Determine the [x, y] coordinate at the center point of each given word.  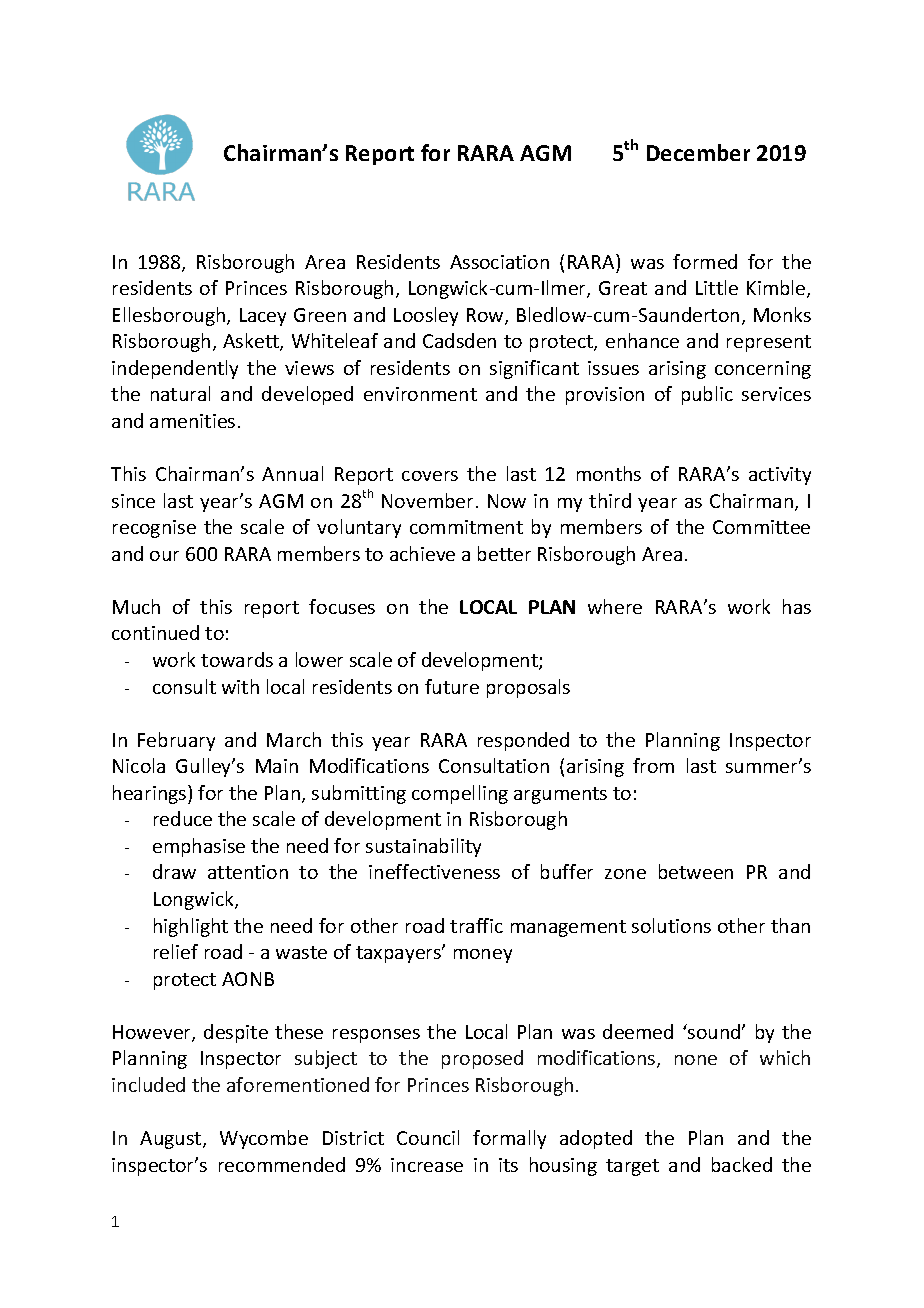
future [452, 686]
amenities [192, 421]
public [707, 395]
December [698, 152]
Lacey [263, 317]
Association [499, 262]
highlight [191, 927]
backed [742, 1164]
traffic [476, 925]
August [172, 1140]
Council [428, 1137]
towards [237, 659]
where [615, 606]
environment [420, 394]
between [696, 871]
